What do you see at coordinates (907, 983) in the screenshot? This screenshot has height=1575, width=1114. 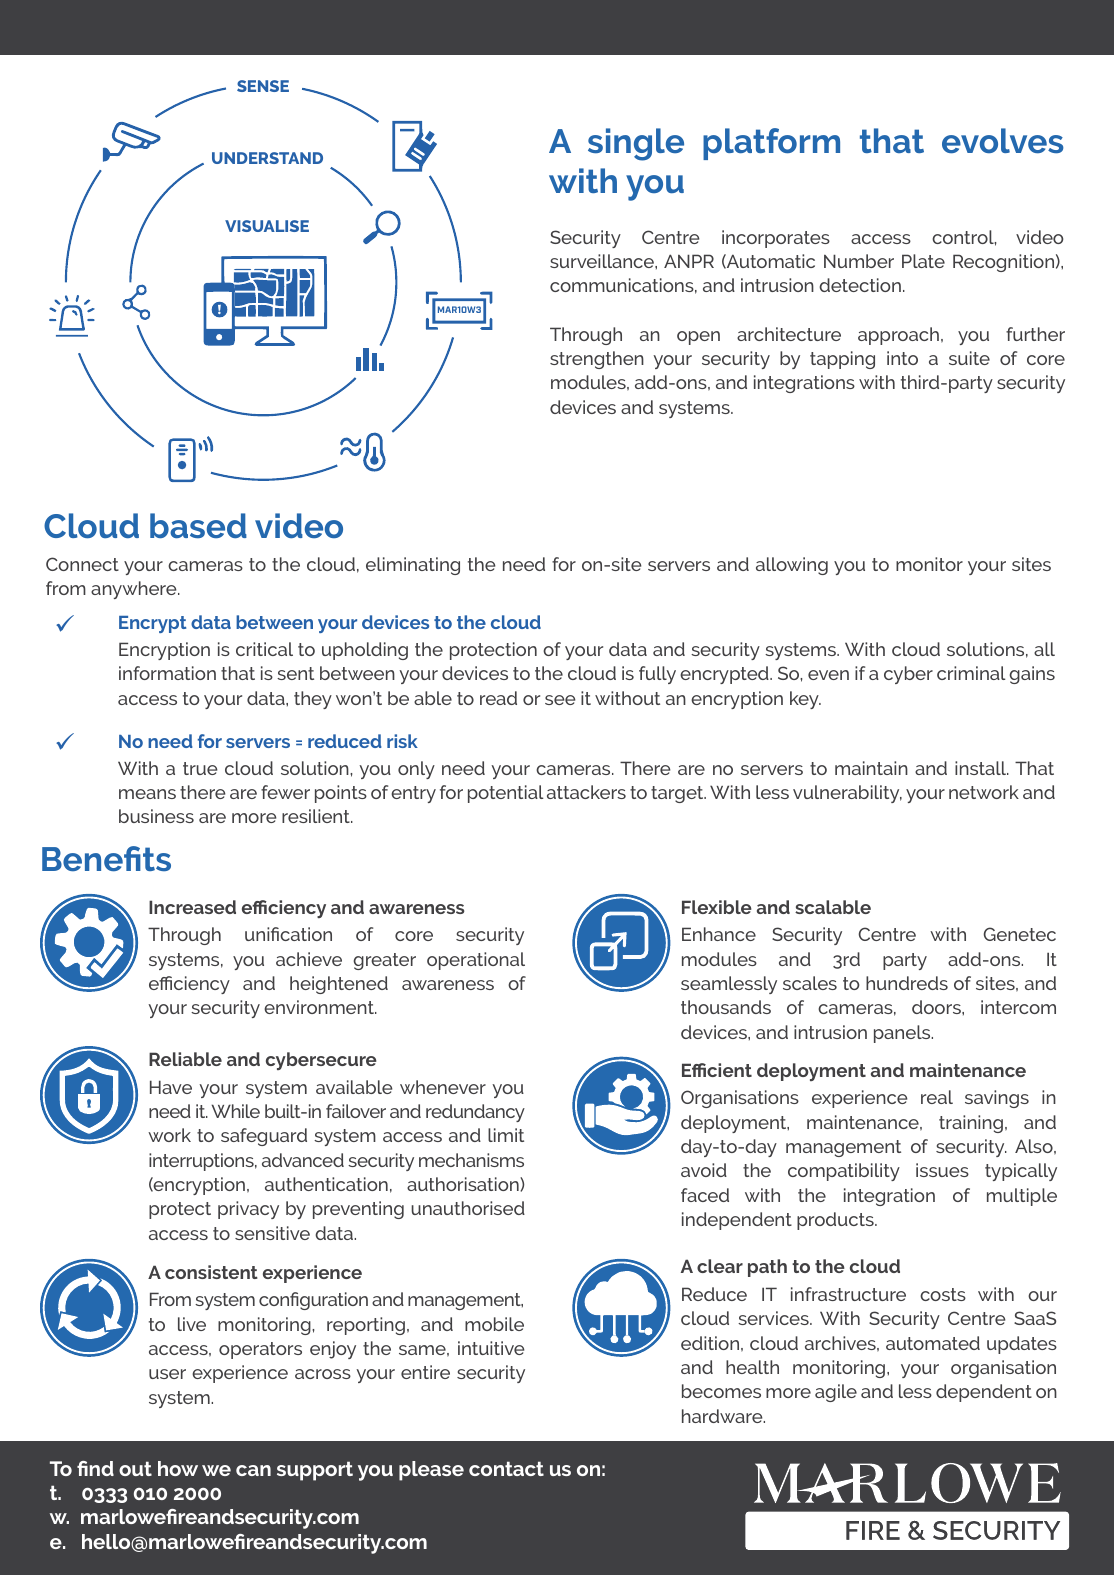 I see `hundreds` at bounding box center [907, 983].
